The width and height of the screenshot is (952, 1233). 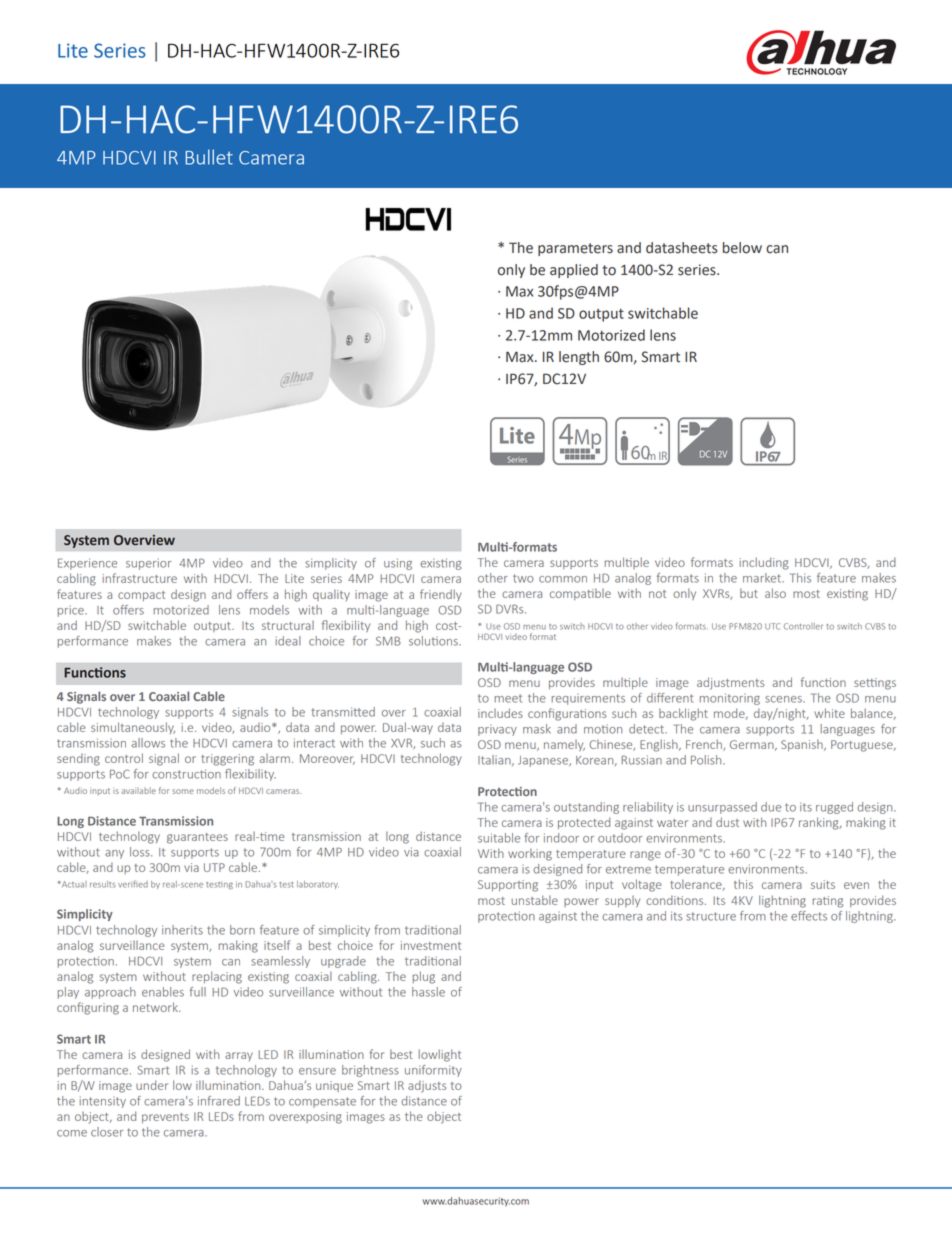 I want to click on compact, so click(x=141, y=596).
